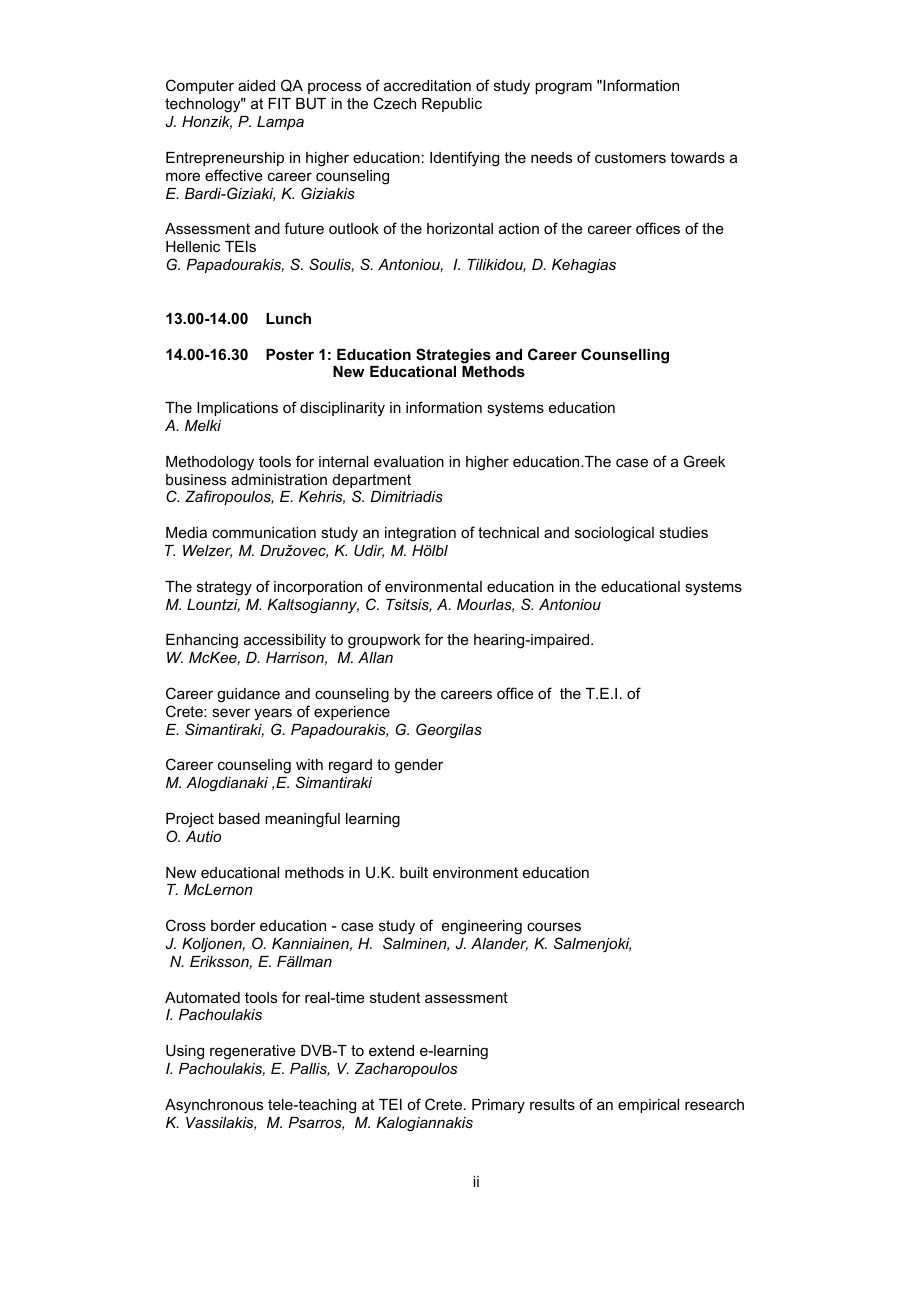 This screenshot has height=1308, width=924. What do you see at coordinates (253, 1052) in the screenshot?
I see `regenerative` at bounding box center [253, 1052].
